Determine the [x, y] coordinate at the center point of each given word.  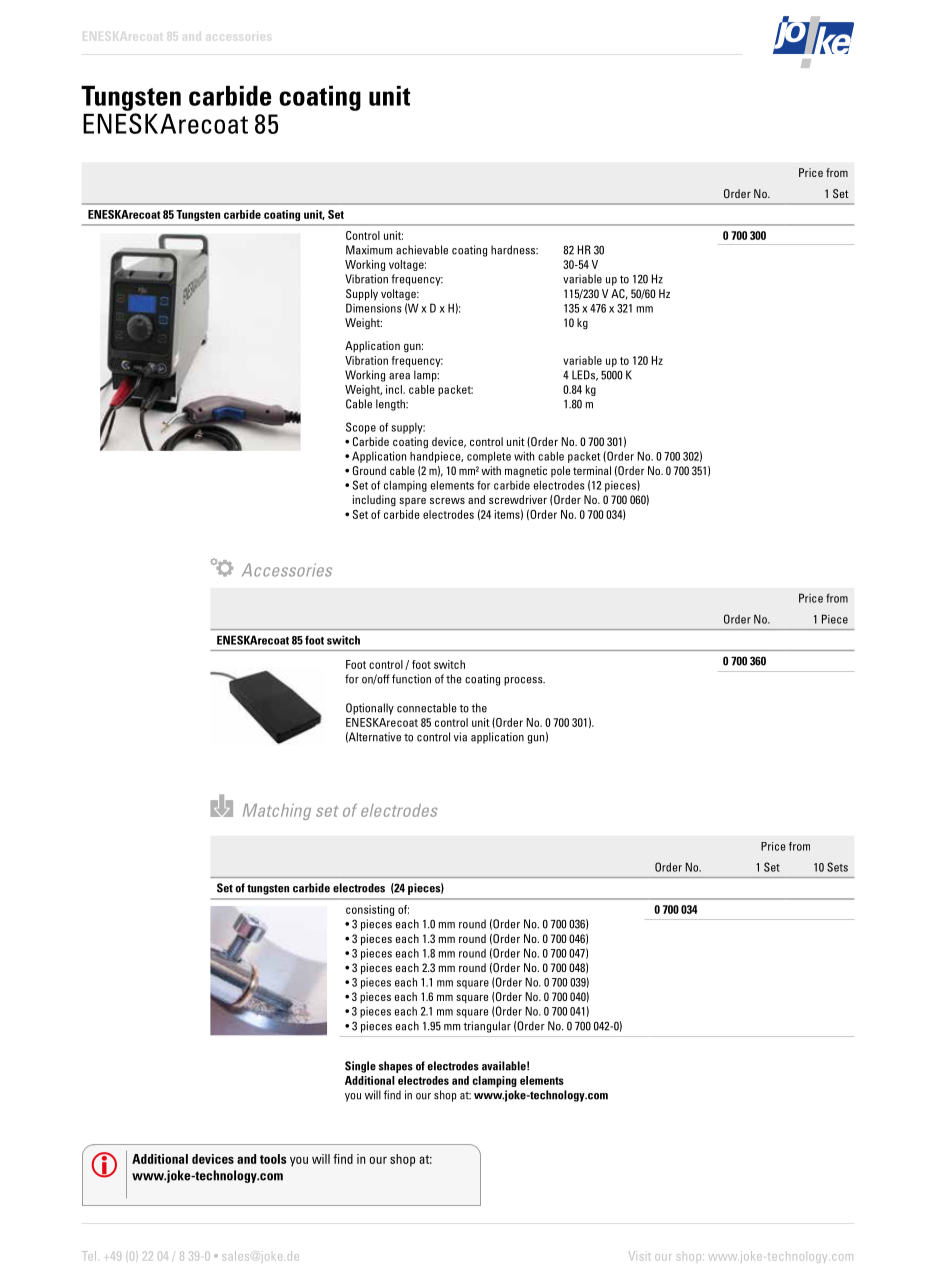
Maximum [369, 250]
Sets [837, 867]
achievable [422, 250]
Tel [89, 1256]
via [460, 737]
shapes [396, 1067]
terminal [592, 470]
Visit [639, 1256]
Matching [277, 812]
